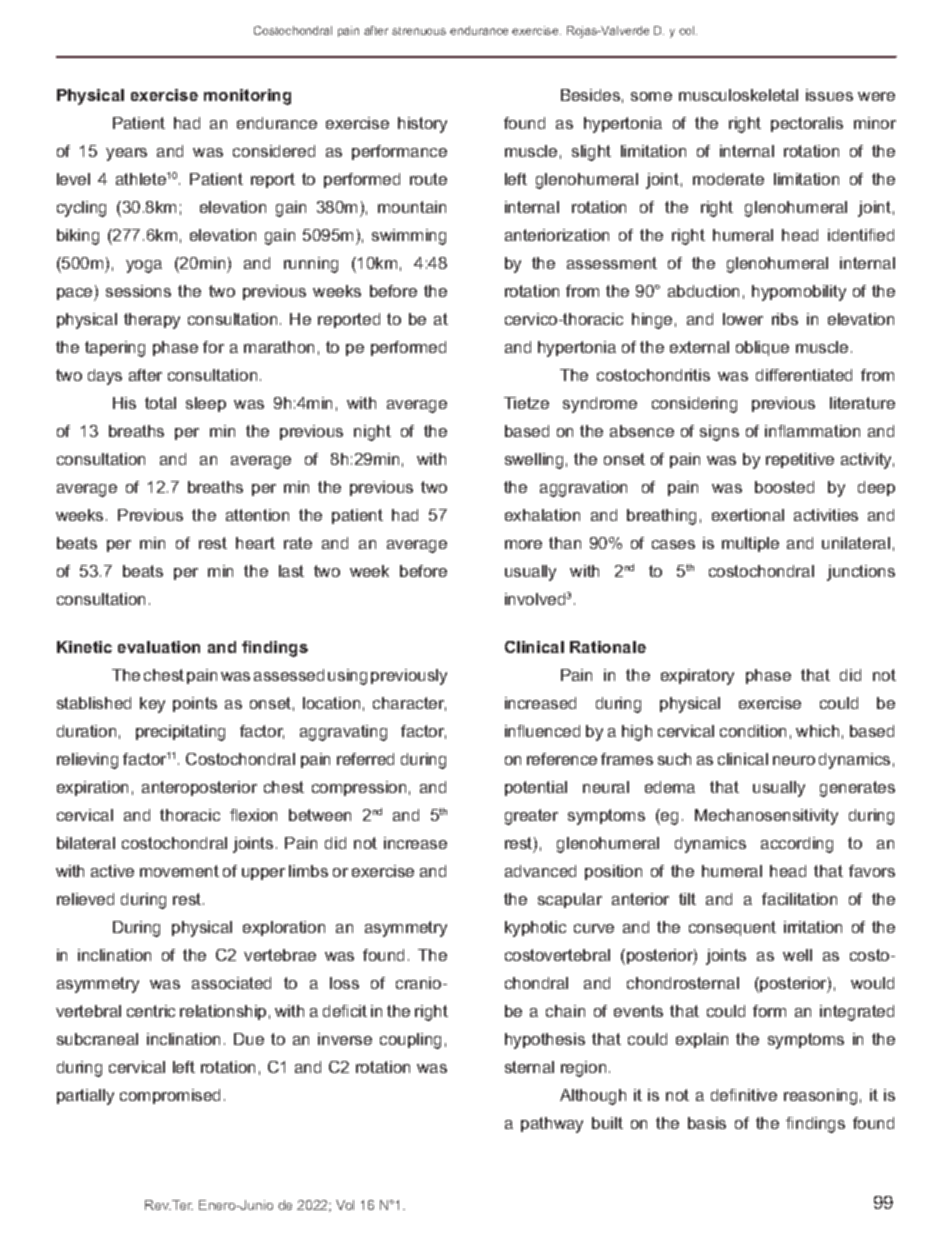 The height and width of the screenshot is (1233, 952). What do you see at coordinates (738, 95) in the screenshot?
I see `musculoskeletal` at bounding box center [738, 95].
